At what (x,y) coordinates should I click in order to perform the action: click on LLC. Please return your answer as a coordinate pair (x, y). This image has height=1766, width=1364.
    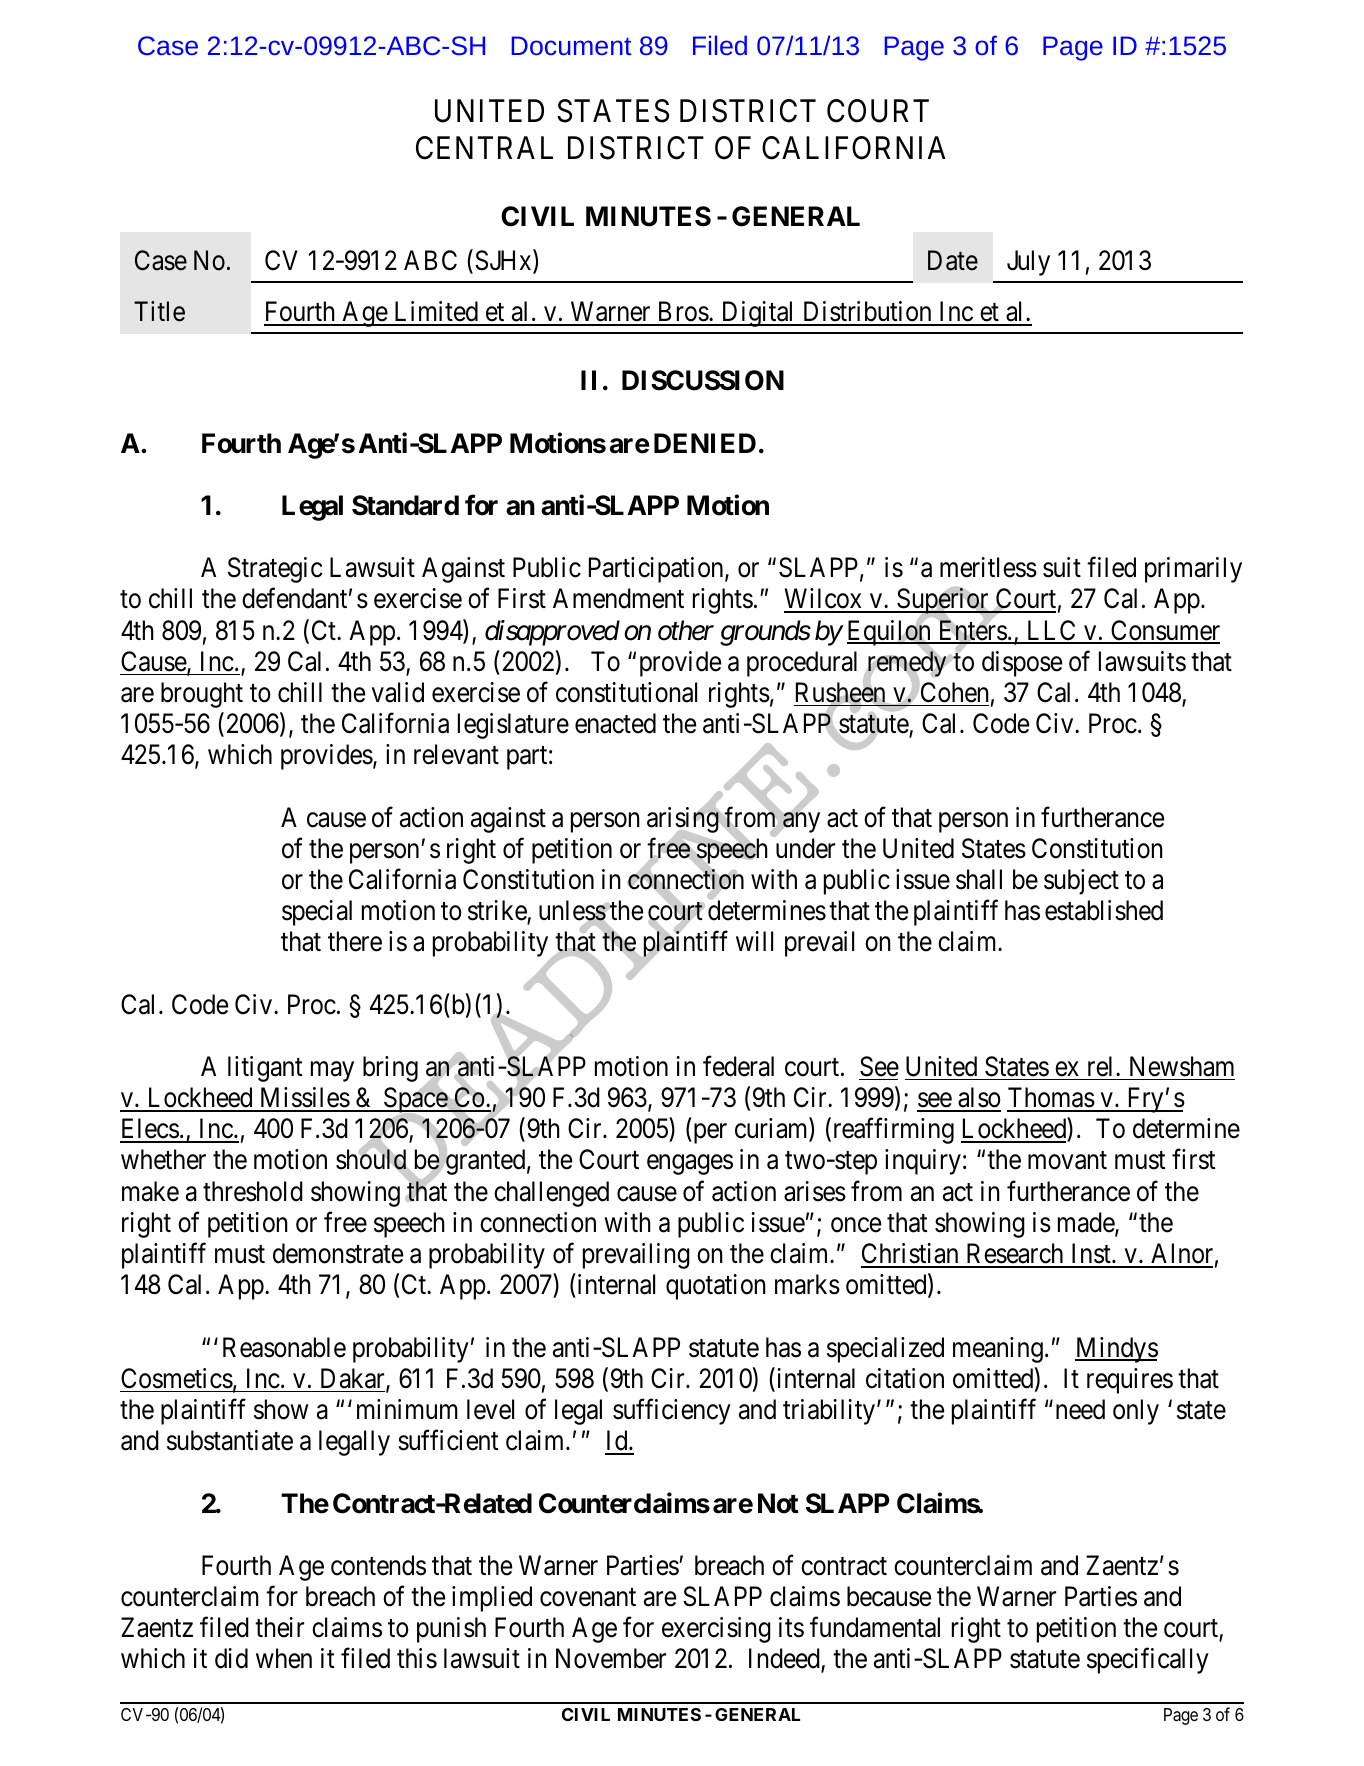
    Looking at the image, I should click on (1051, 631).
